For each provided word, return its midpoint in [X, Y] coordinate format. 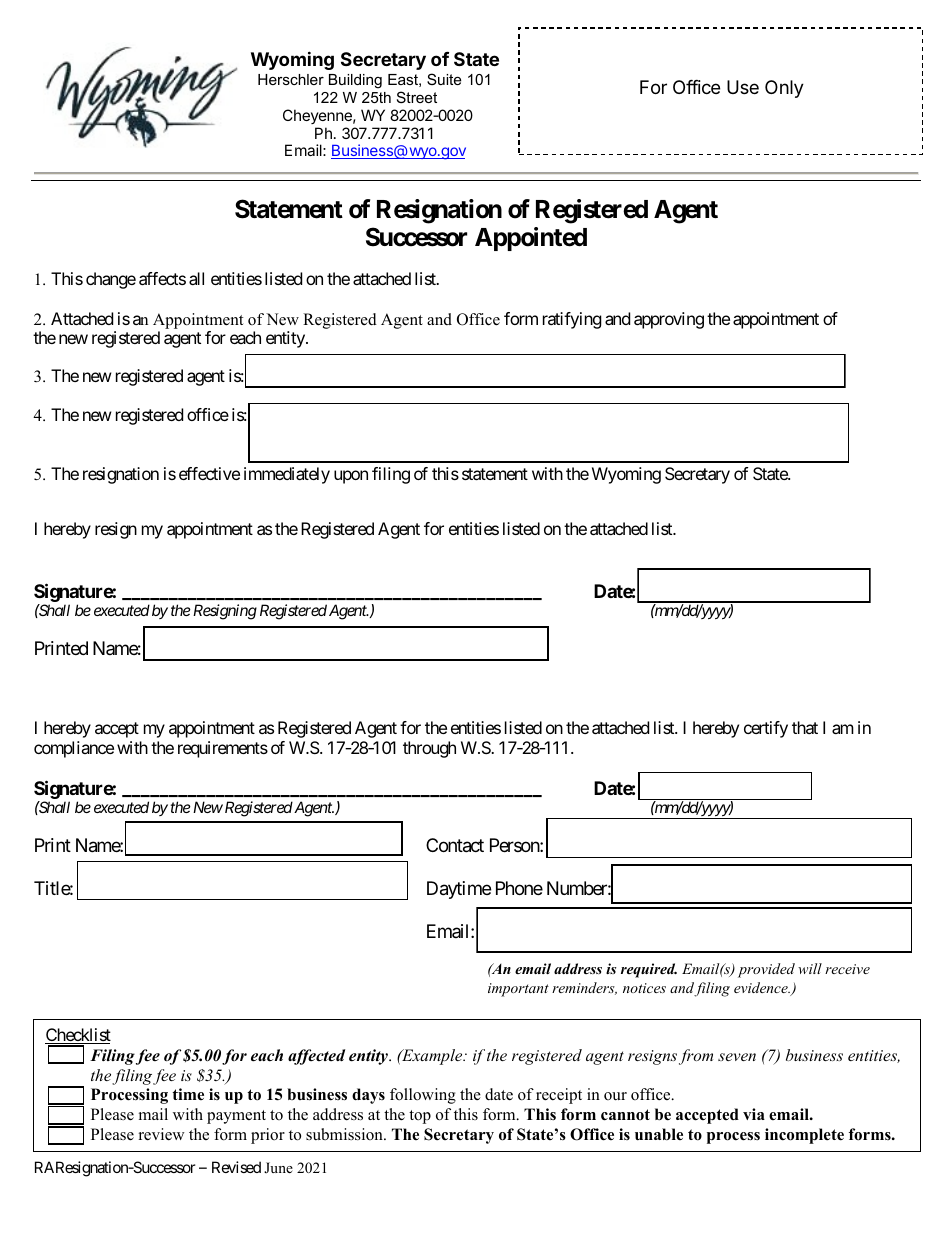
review [162, 1134]
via [754, 1114]
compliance [74, 749]
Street [417, 97]
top [420, 1117]
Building [355, 81]
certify [766, 729]
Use [743, 87]
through [429, 749]
